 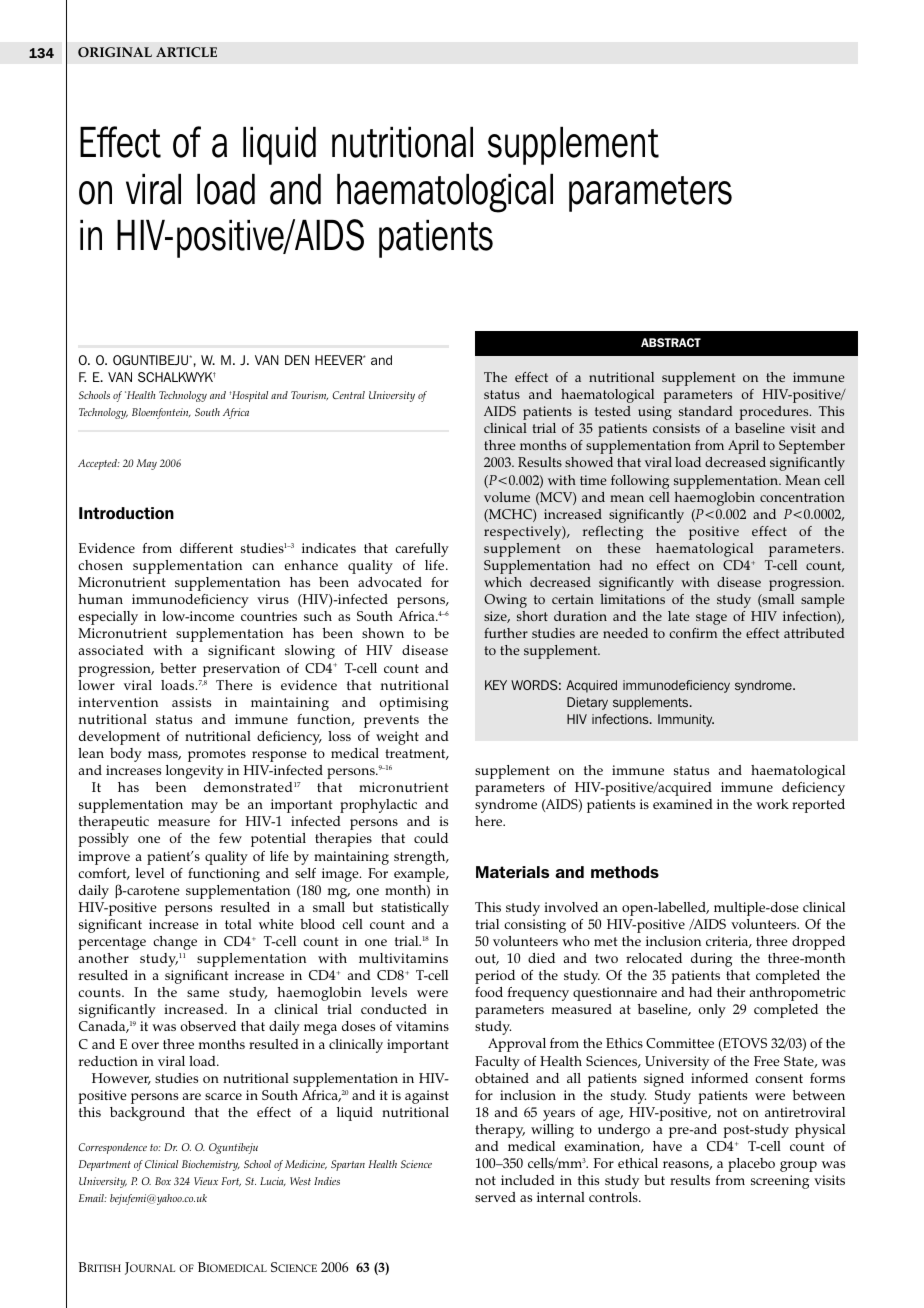 I want to click on Box, so click(x=163, y=1181).
